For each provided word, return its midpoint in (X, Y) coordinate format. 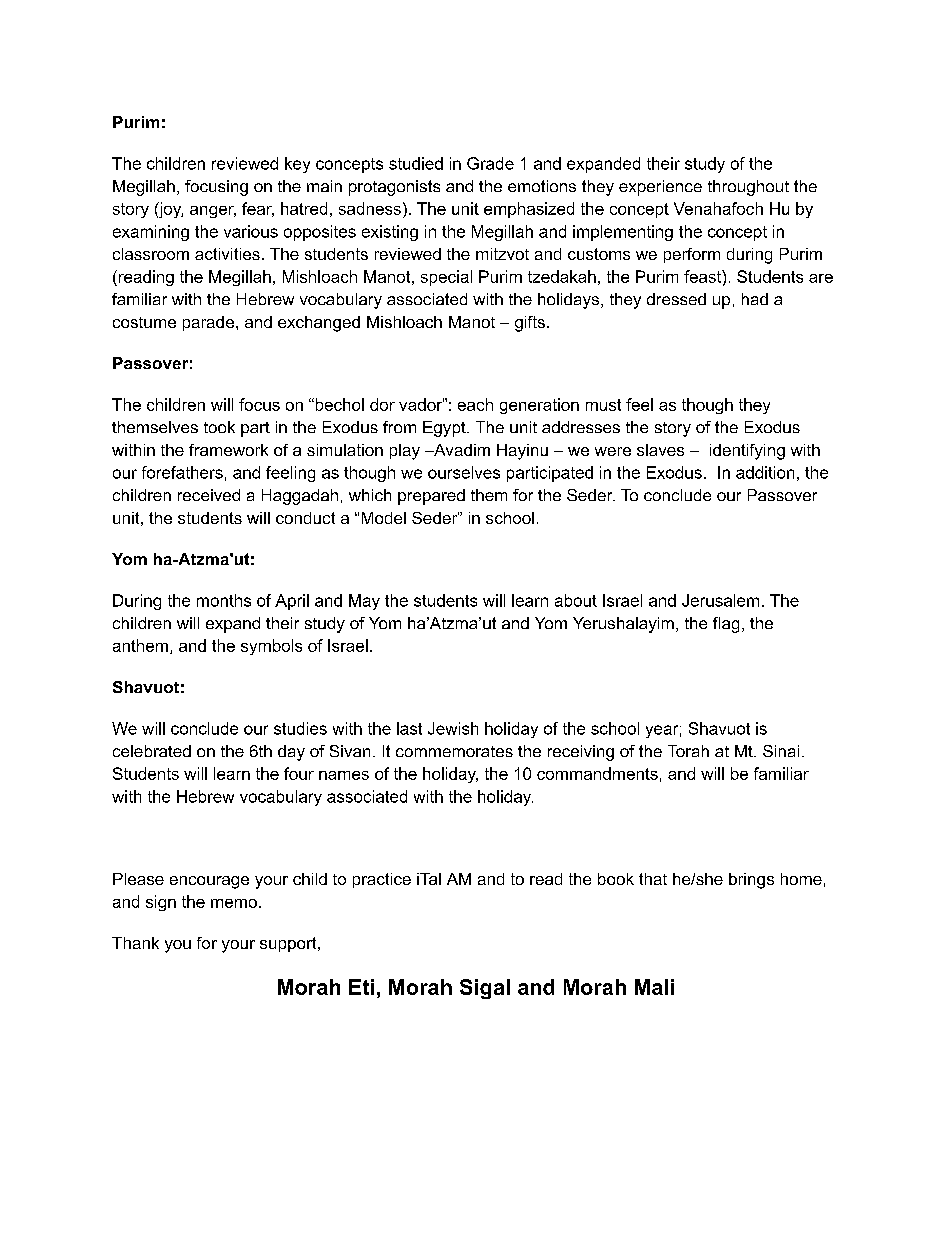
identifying (747, 452)
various (251, 231)
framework (228, 450)
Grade (490, 163)
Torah (688, 751)
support (289, 944)
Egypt (445, 429)
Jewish (453, 728)
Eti (361, 987)
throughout (748, 188)
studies (300, 728)
